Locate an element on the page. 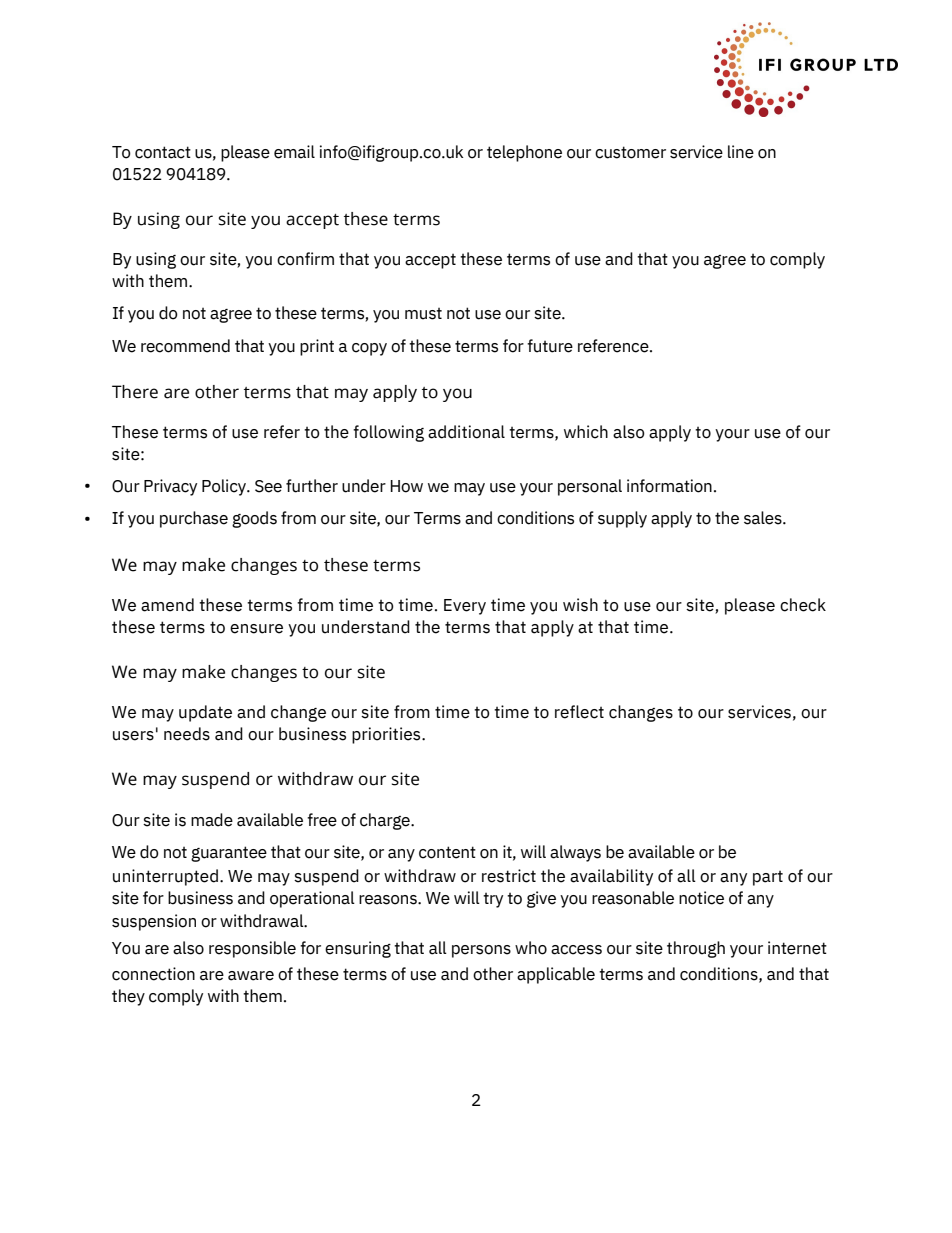 The image size is (952, 1233). needs is located at coordinates (187, 734).
